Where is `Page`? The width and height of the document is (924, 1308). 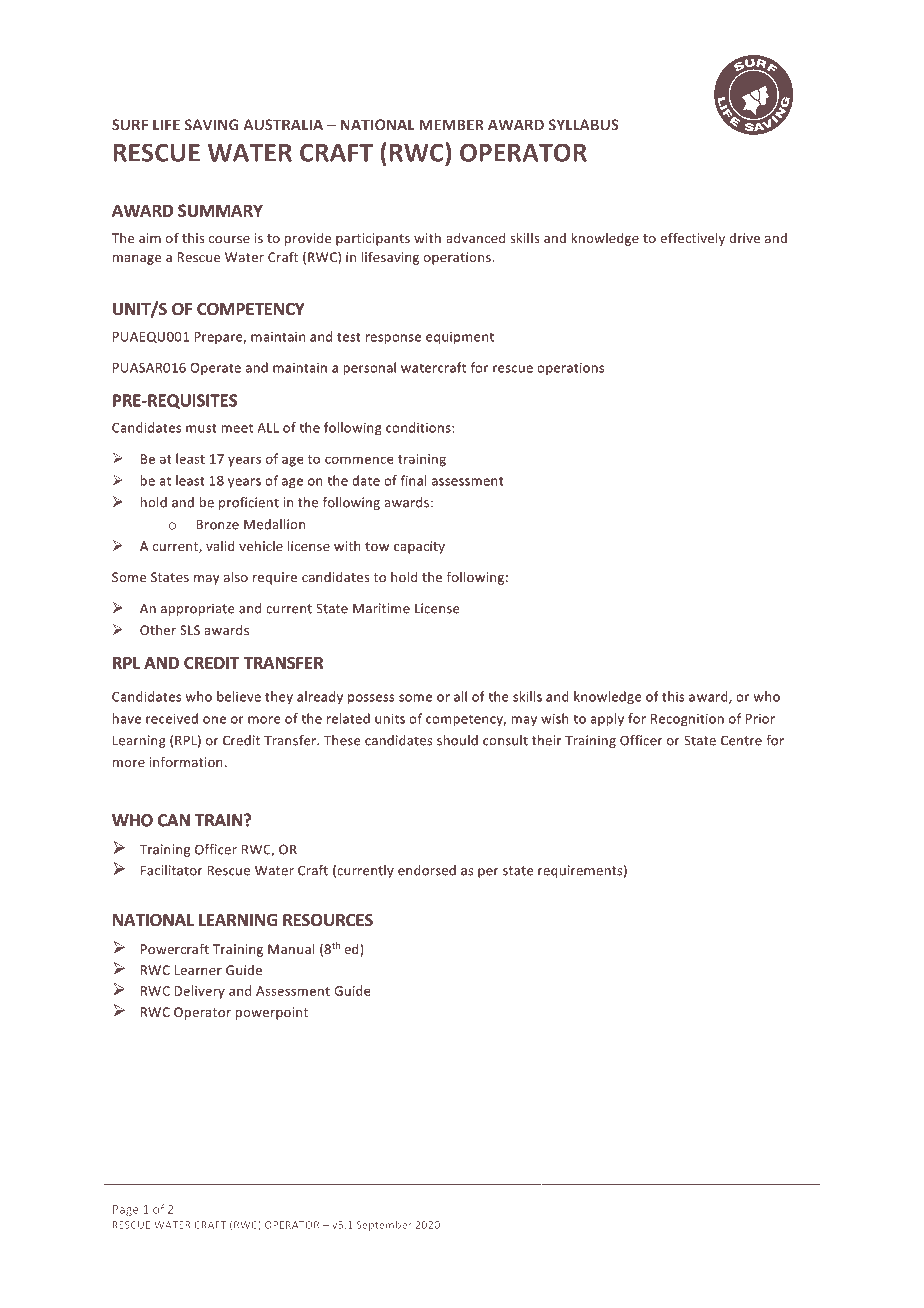 Page is located at coordinates (126, 1210).
